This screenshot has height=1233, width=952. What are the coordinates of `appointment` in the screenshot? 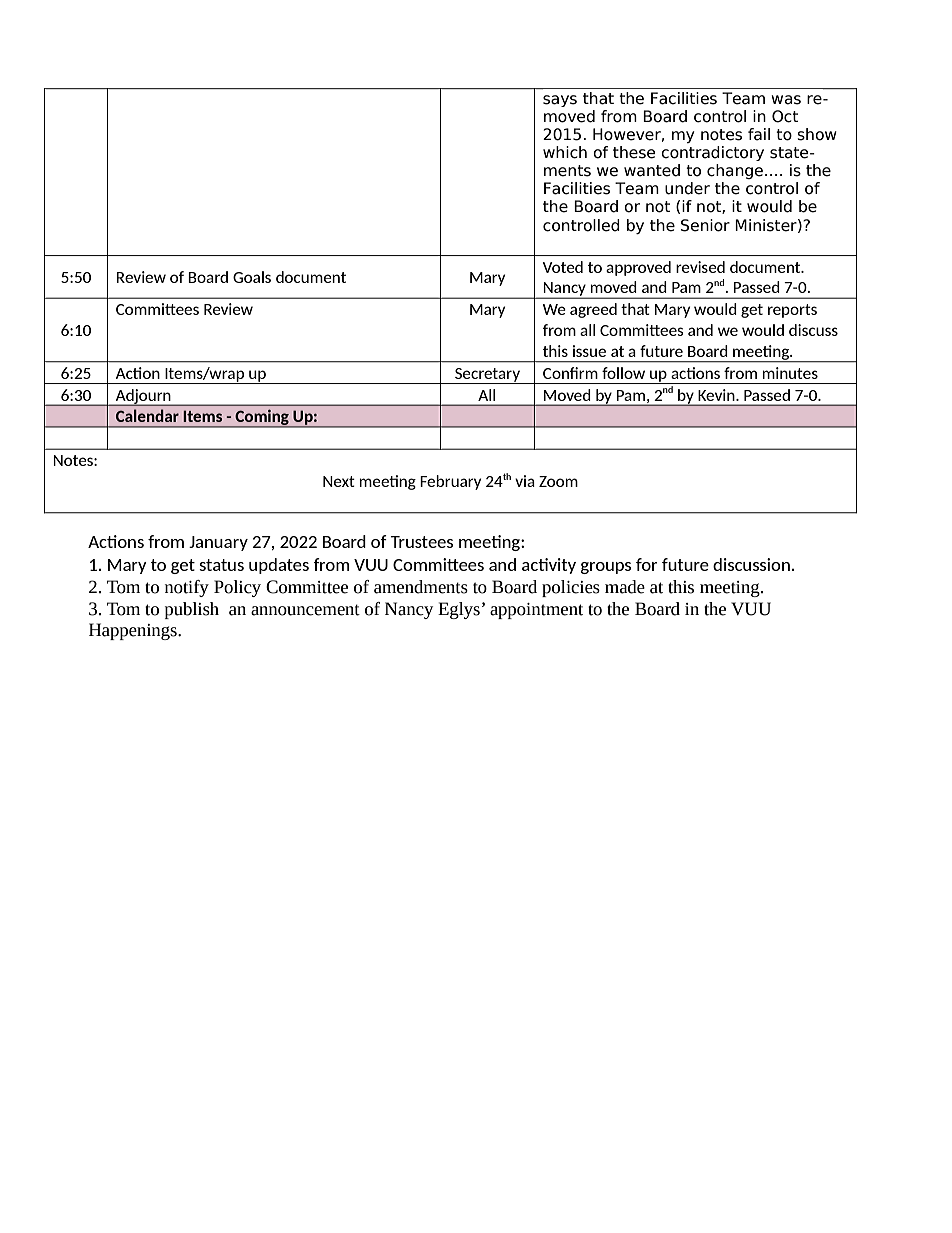 It's located at (536, 611).
